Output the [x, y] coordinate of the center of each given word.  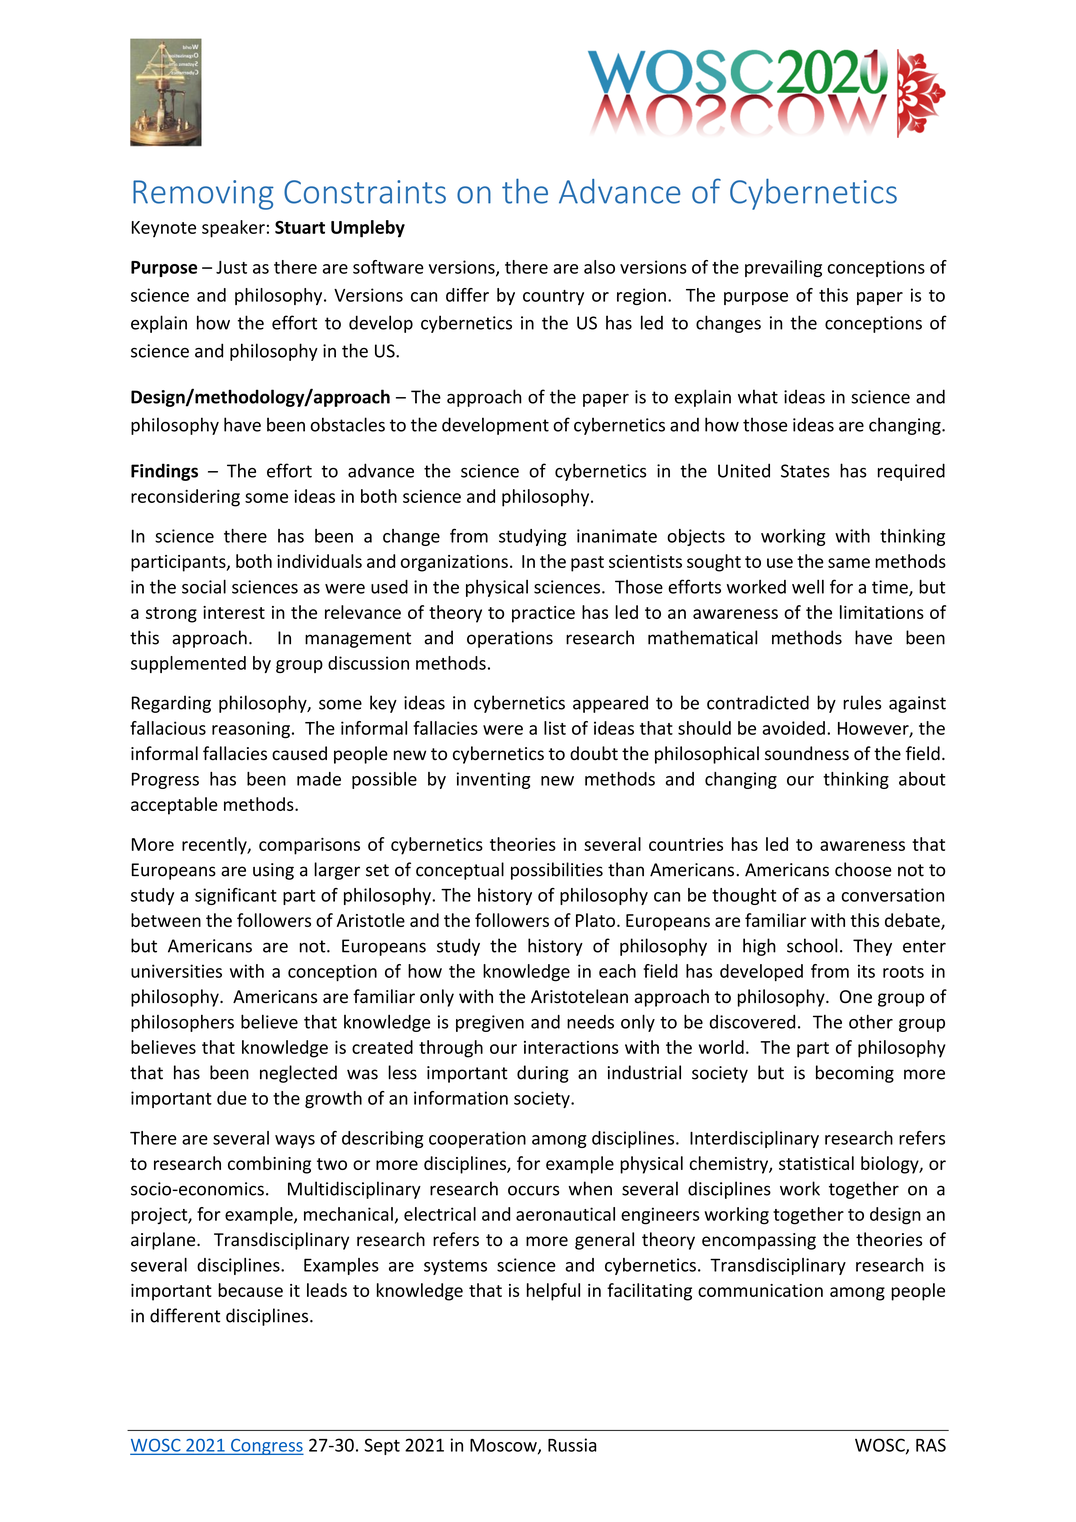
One [856, 997]
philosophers [182, 1023]
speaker [233, 229]
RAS [931, 1445]
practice [543, 614]
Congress [266, 1447]
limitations [882, 612]
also [599, 267]
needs [590, 1022]
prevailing [783, 268]
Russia [572, 1445]
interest [234, 612]
